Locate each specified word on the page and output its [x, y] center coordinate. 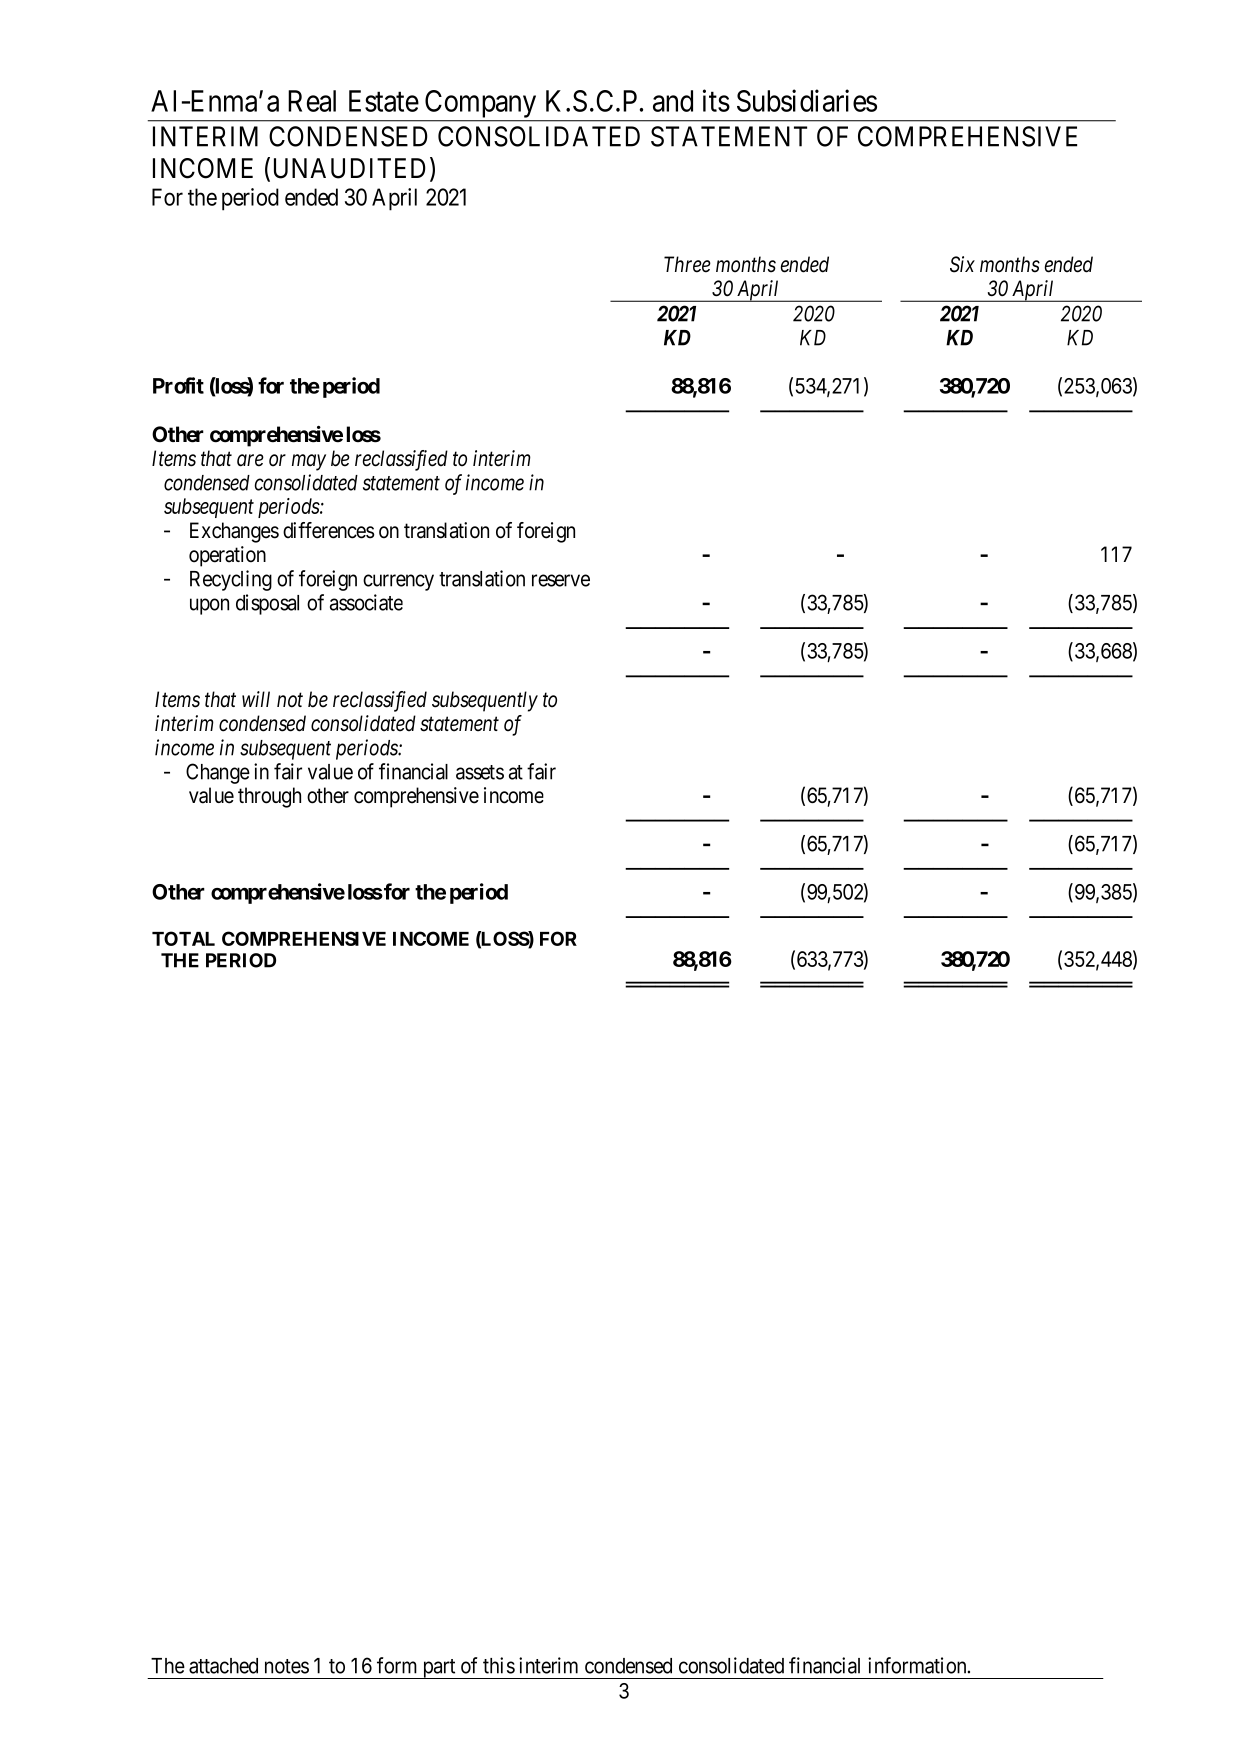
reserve [561, 580]
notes [287, 1666]
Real [312, 101]
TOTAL [183, 938]
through [269, 797]
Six [962, 264]
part [439, 1669]
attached [223, 1666]
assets [480, 772]
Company [480, 104]
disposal [267, 604]
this [499, 1665]
